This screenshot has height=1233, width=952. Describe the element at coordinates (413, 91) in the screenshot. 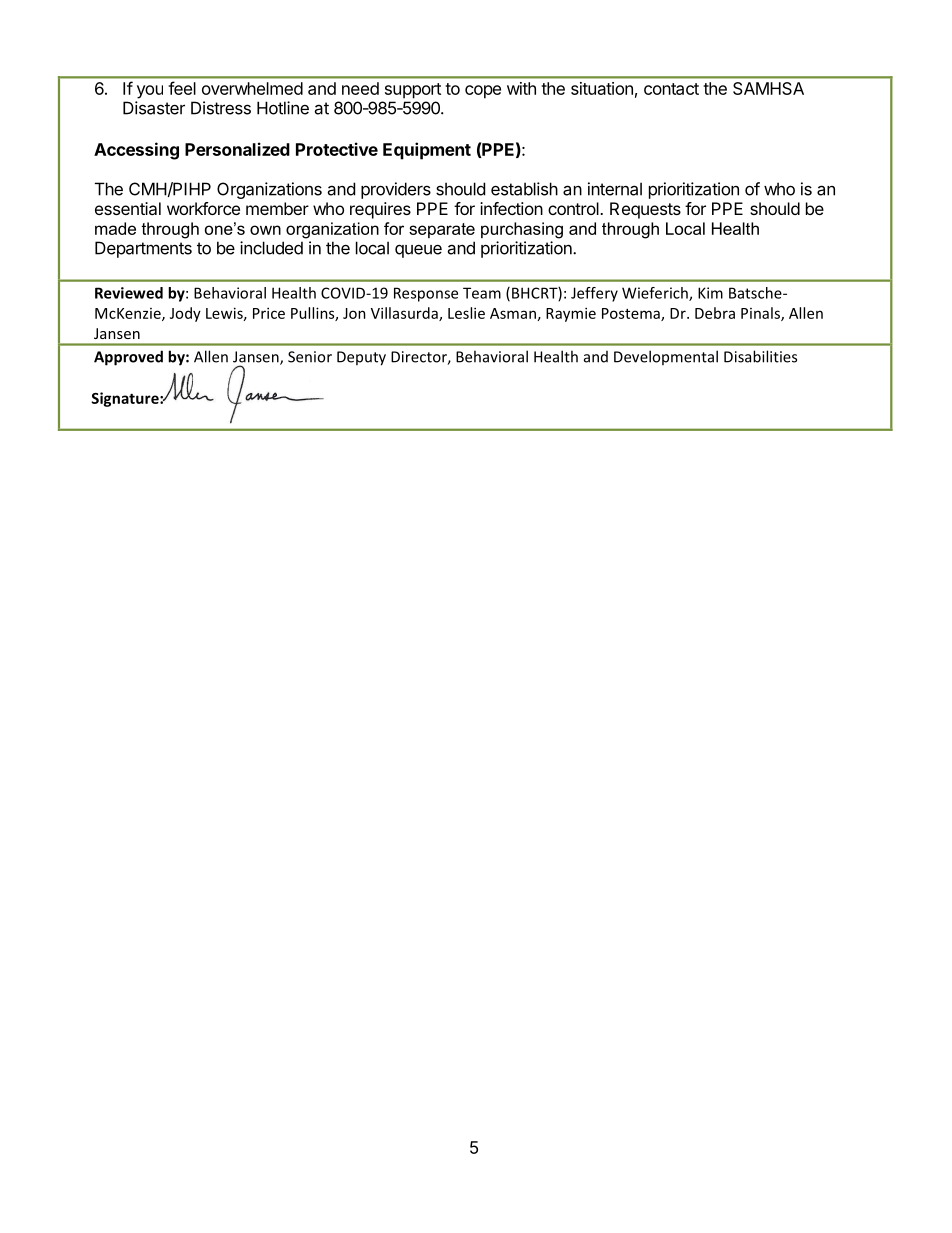

I see `support` at that location.
